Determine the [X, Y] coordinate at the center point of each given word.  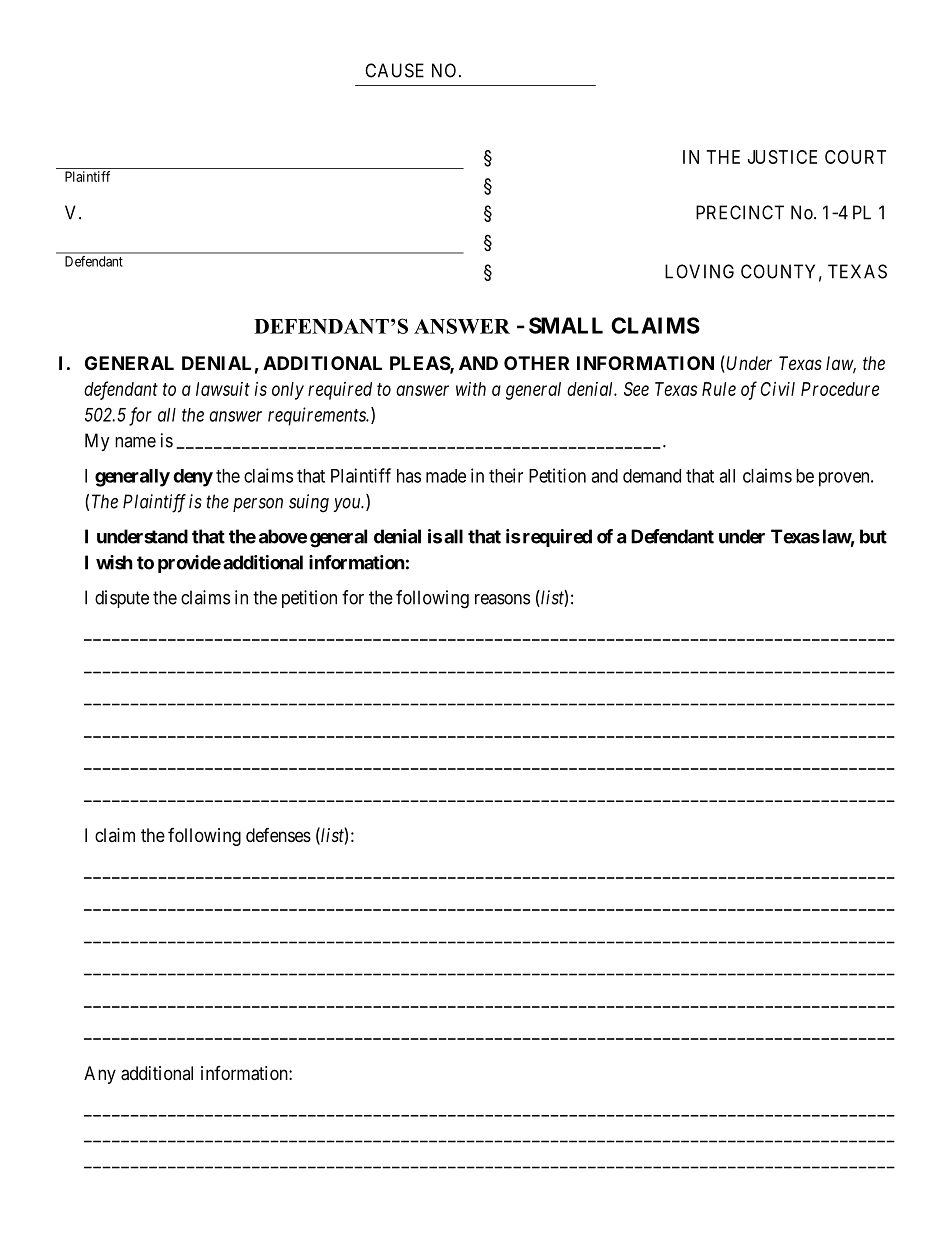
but [873, 536]
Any [100, 1075]
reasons [502, 599]
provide [189, 564]
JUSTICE [782, 157]
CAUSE [394, 70]
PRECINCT [740, 212]
